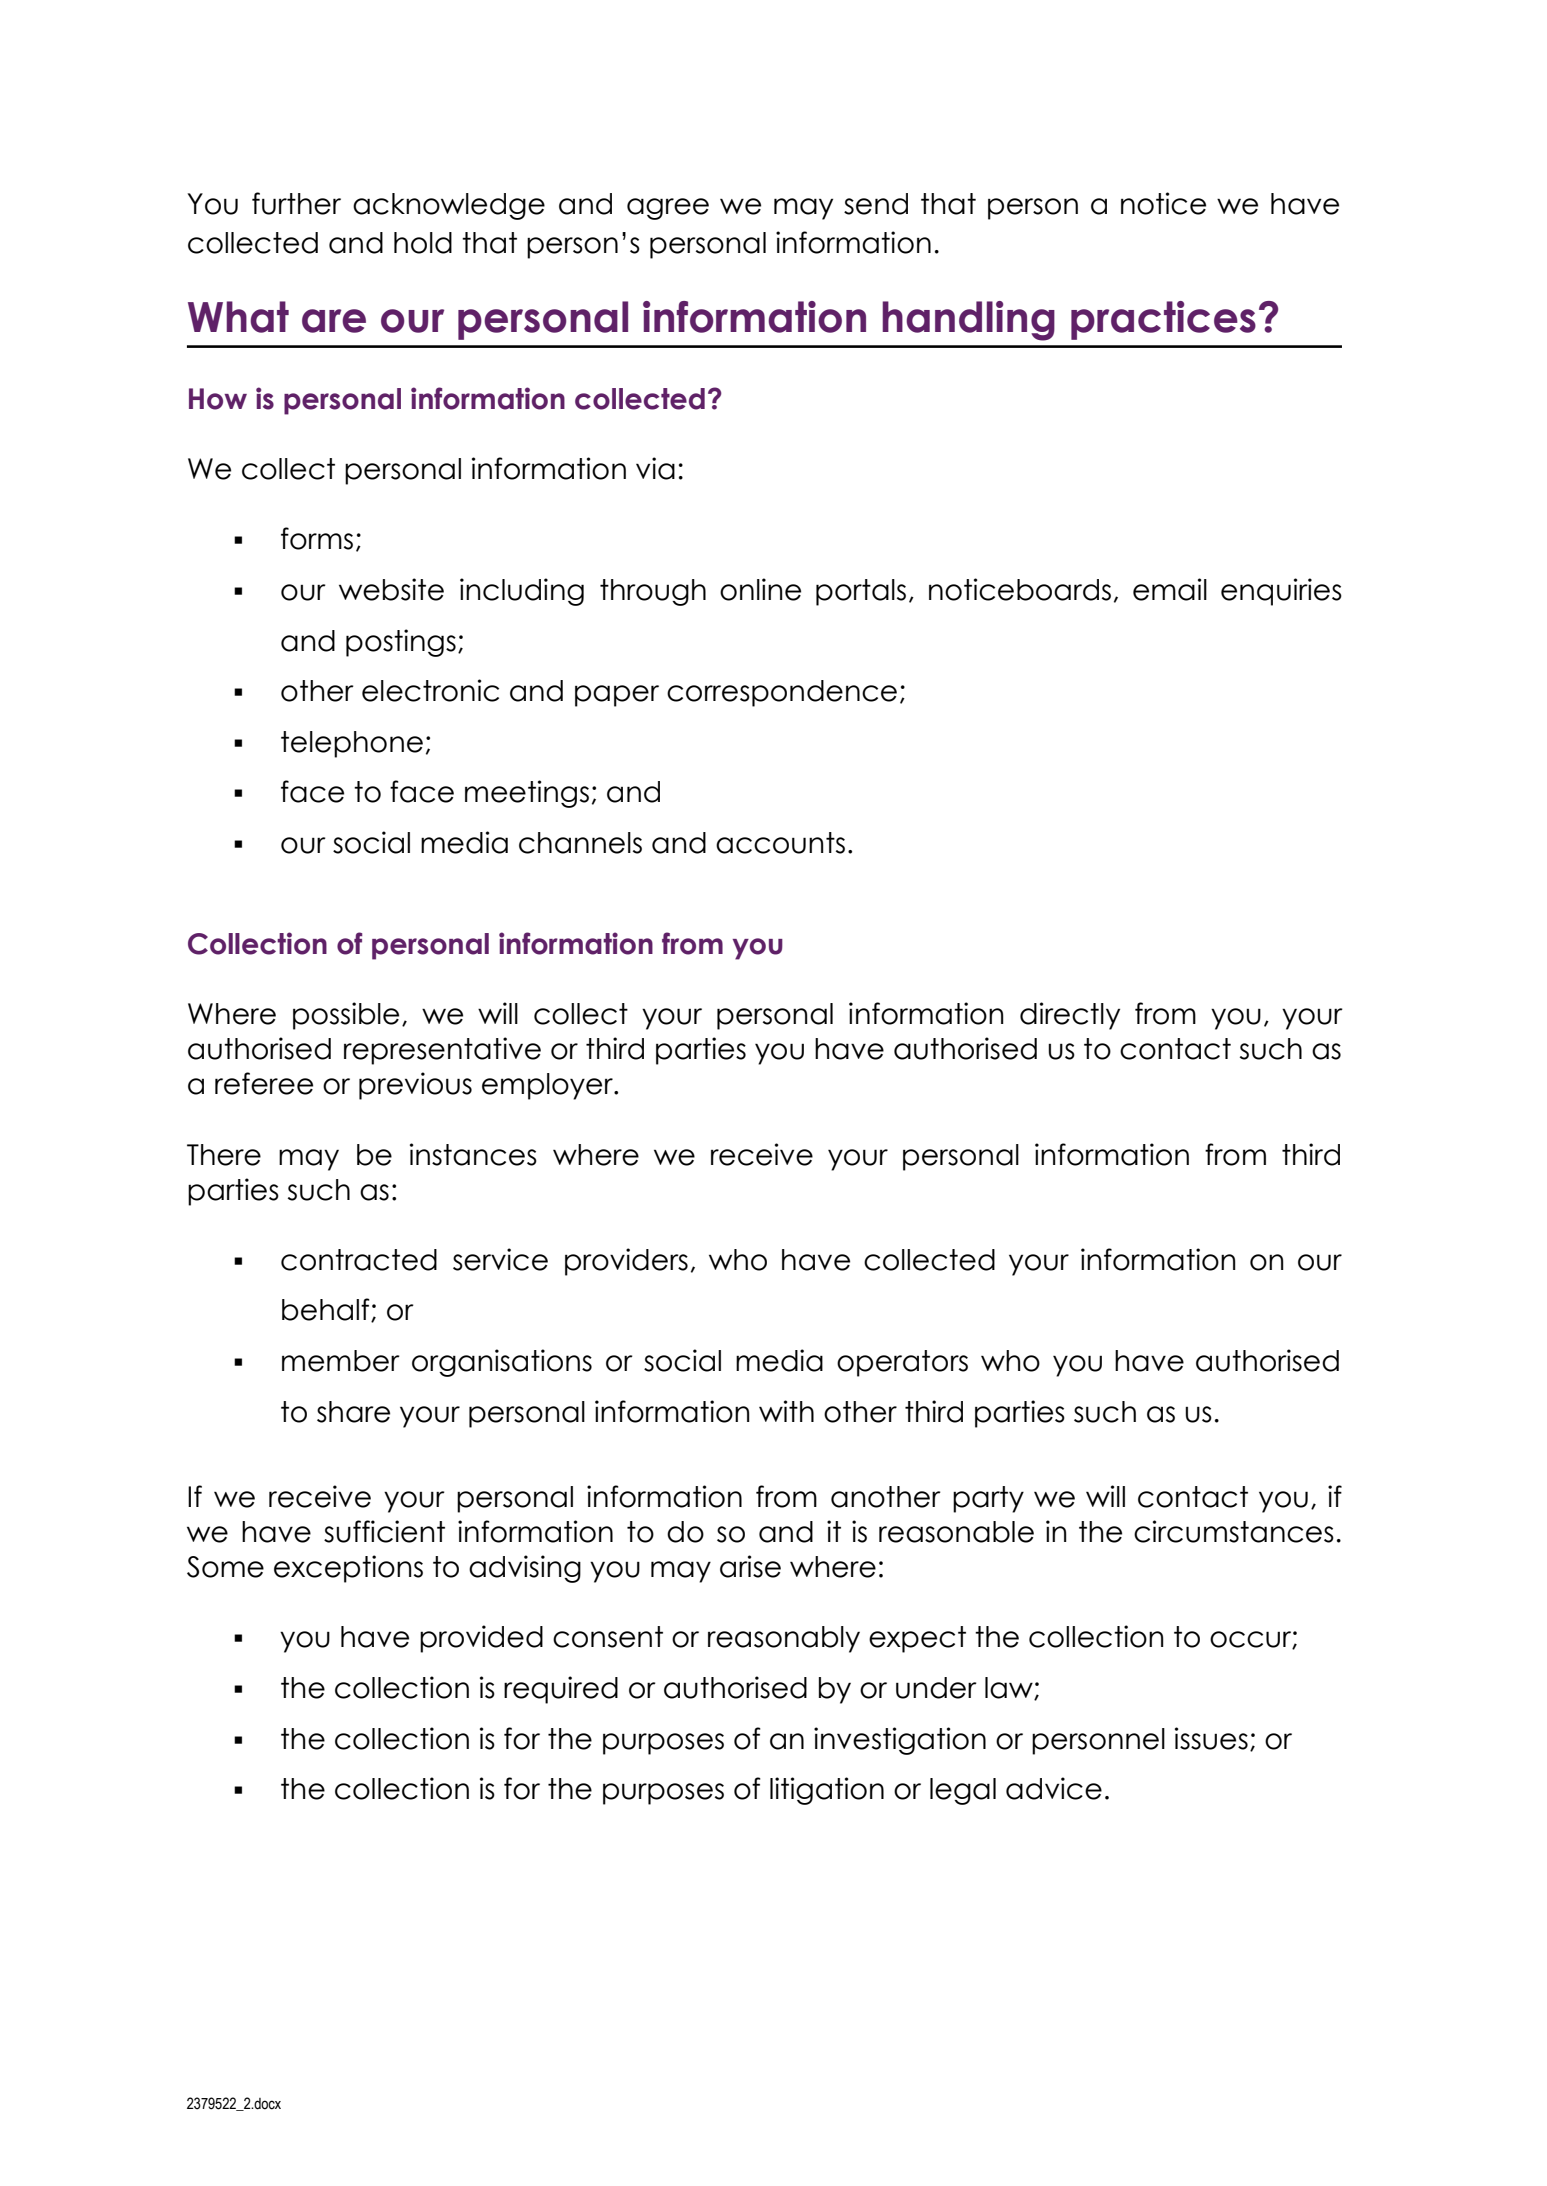 The image size is (1547, 2186). I want to click on possible, so click(346, 1016).
